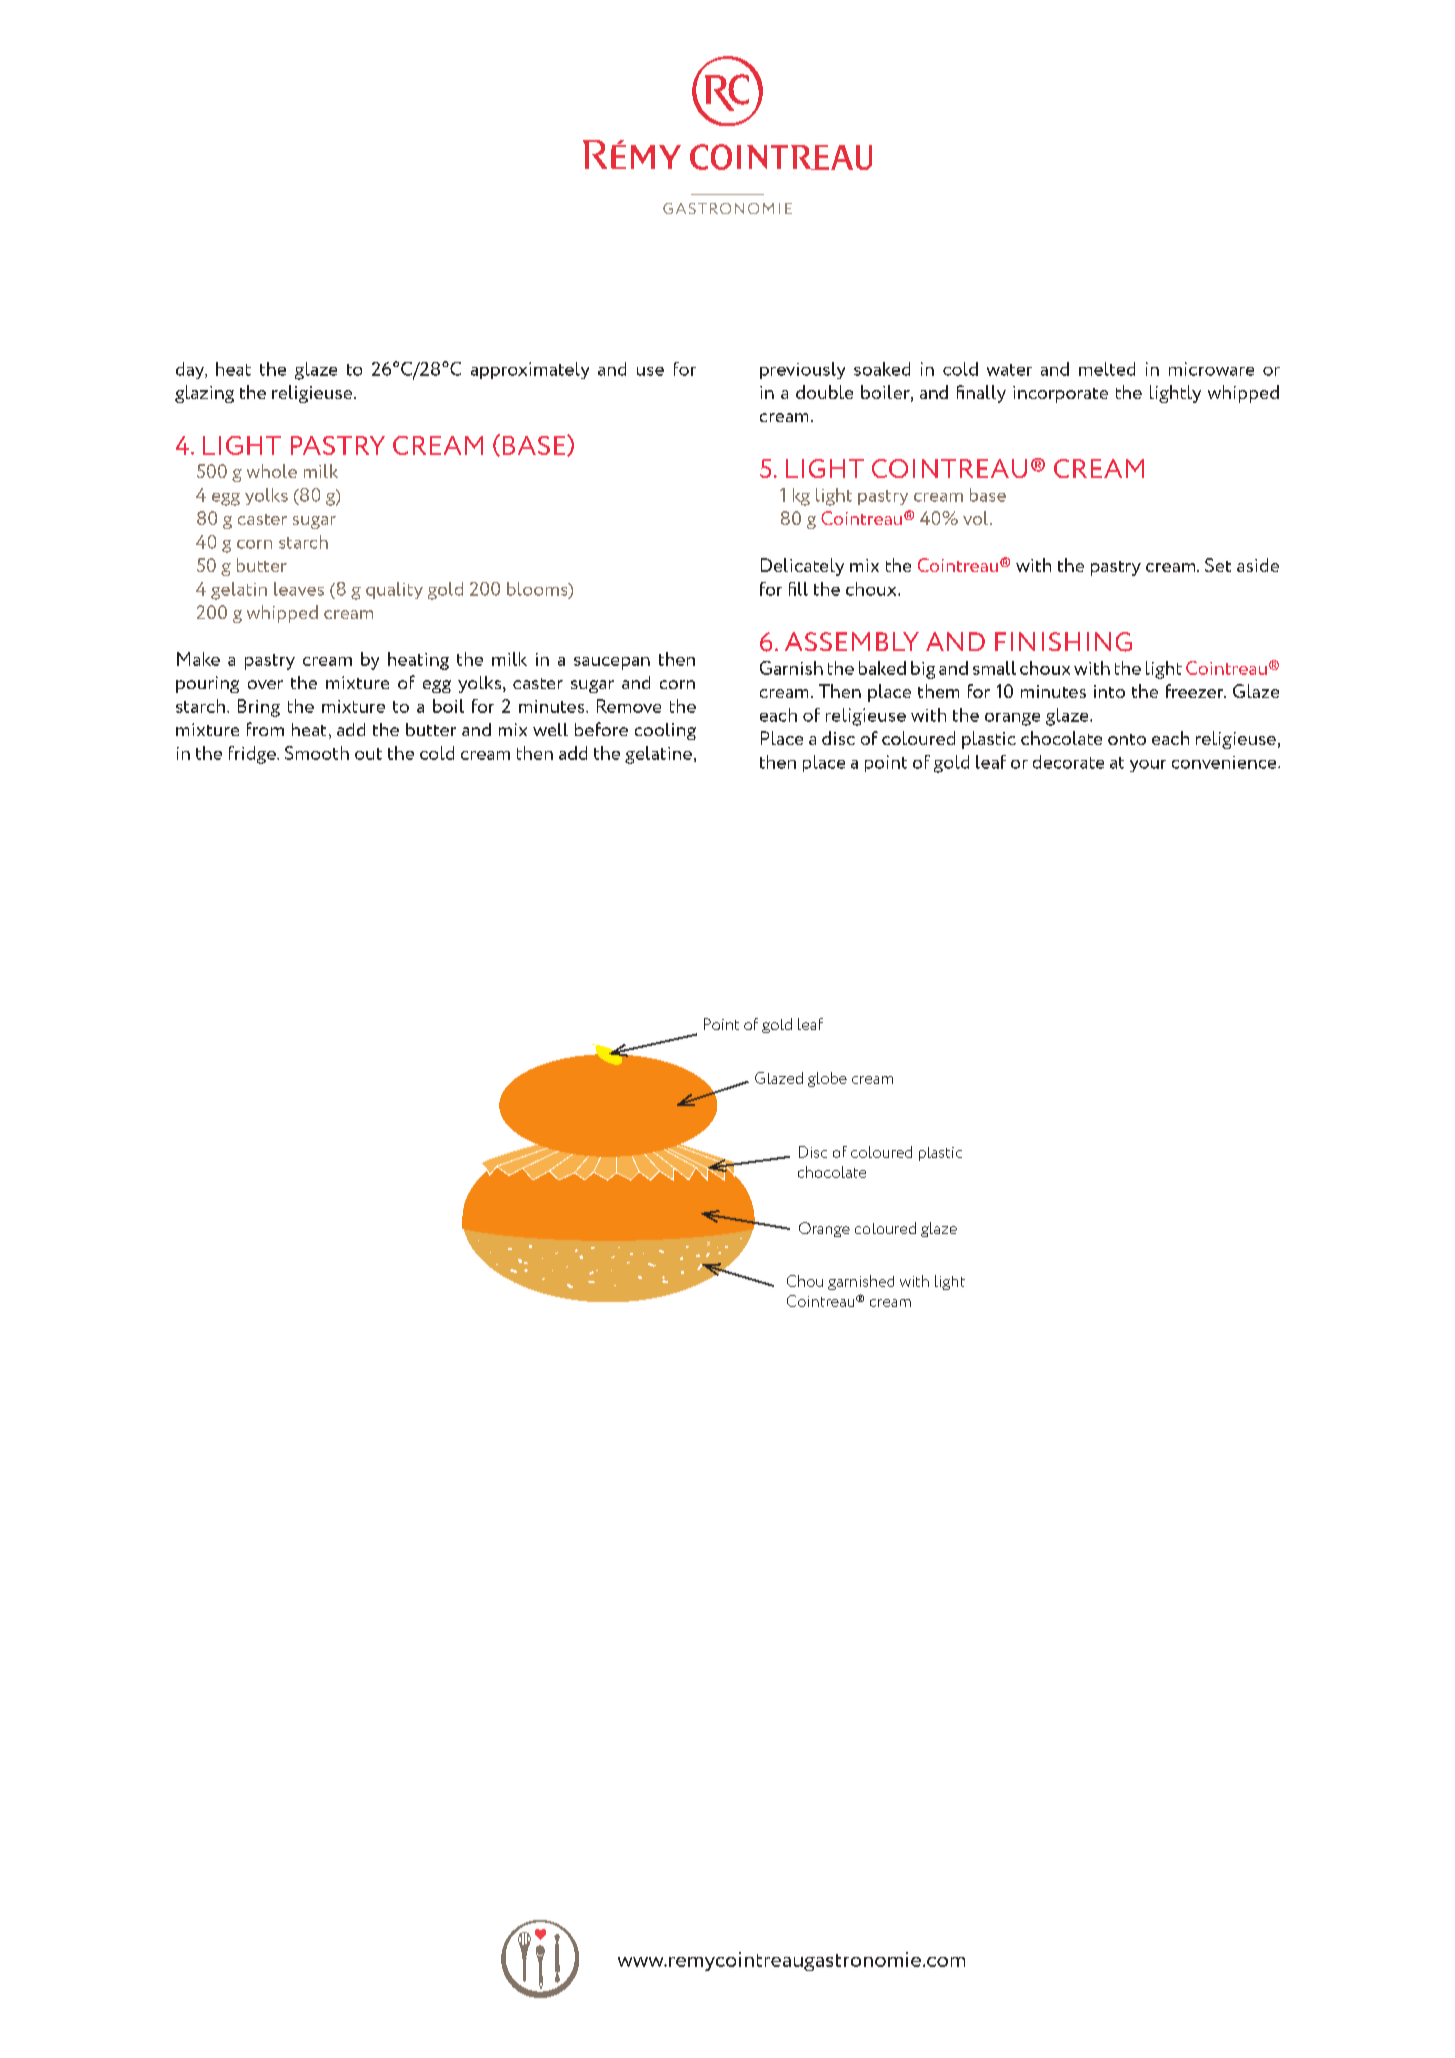  What do you see at coordinates (204, 394) in the screenshot?
I see `glazing` at bounding box center [204, 394].
